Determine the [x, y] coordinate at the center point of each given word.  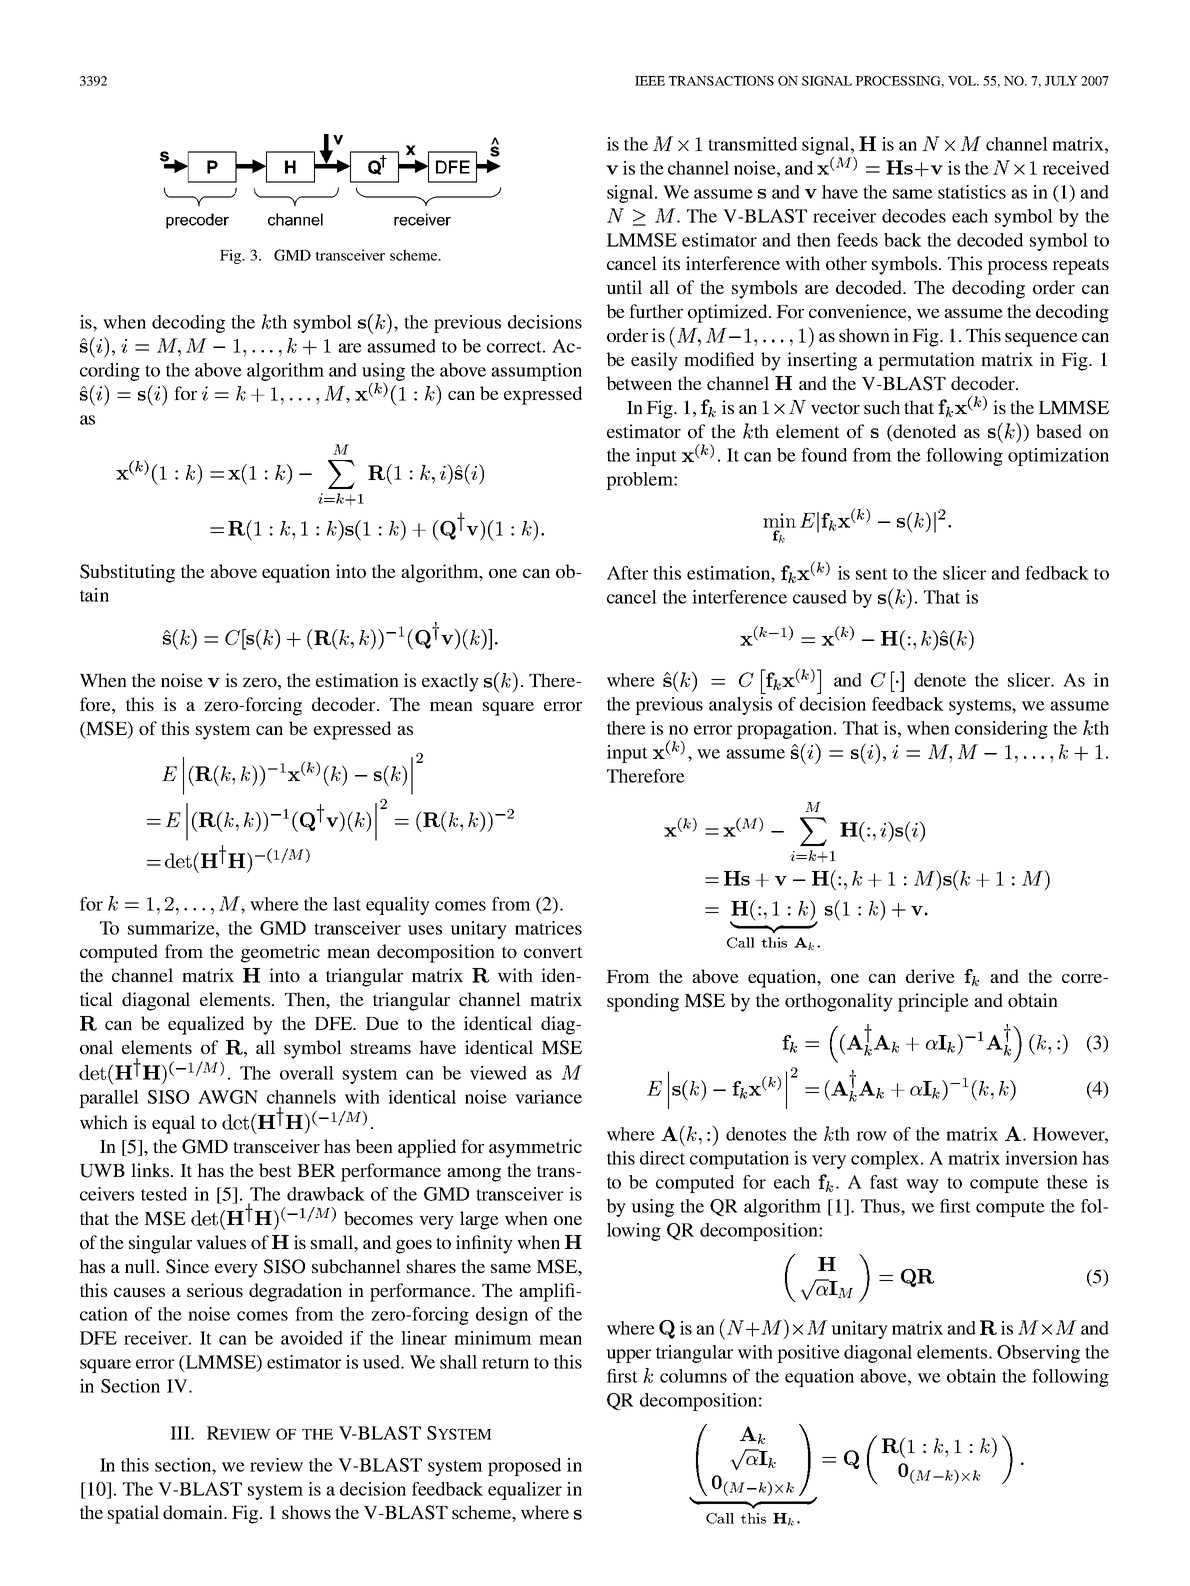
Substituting [127, 573]
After [627, 573]
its [671, 263]
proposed [524, 1467]
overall [307, 1073]
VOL [963, 81]
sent [872, 574]
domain [194, 1512]
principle [933, 1002]
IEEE [650, 81]
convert [553, 952]
